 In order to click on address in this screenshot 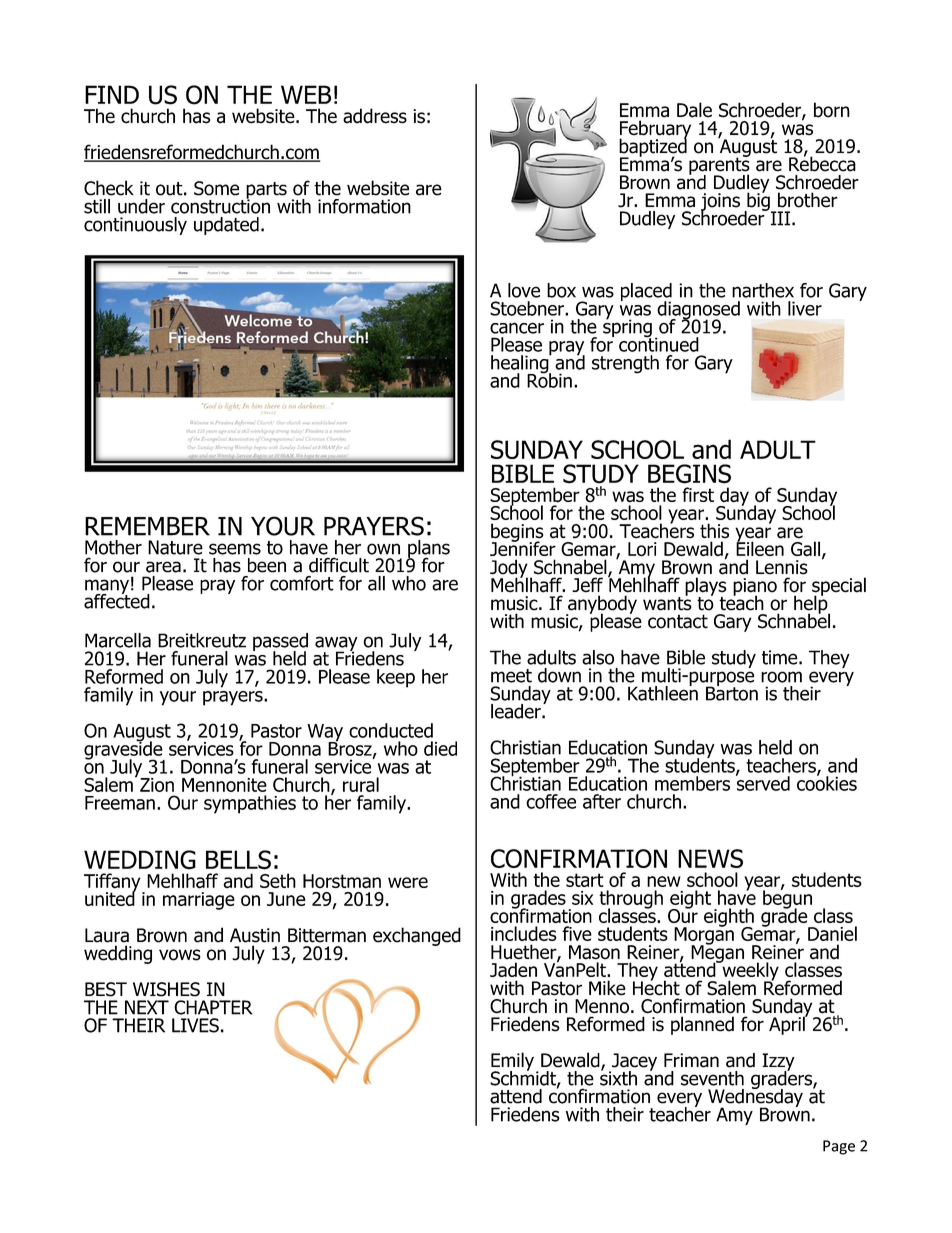, I will do `click(375, 116)`.
